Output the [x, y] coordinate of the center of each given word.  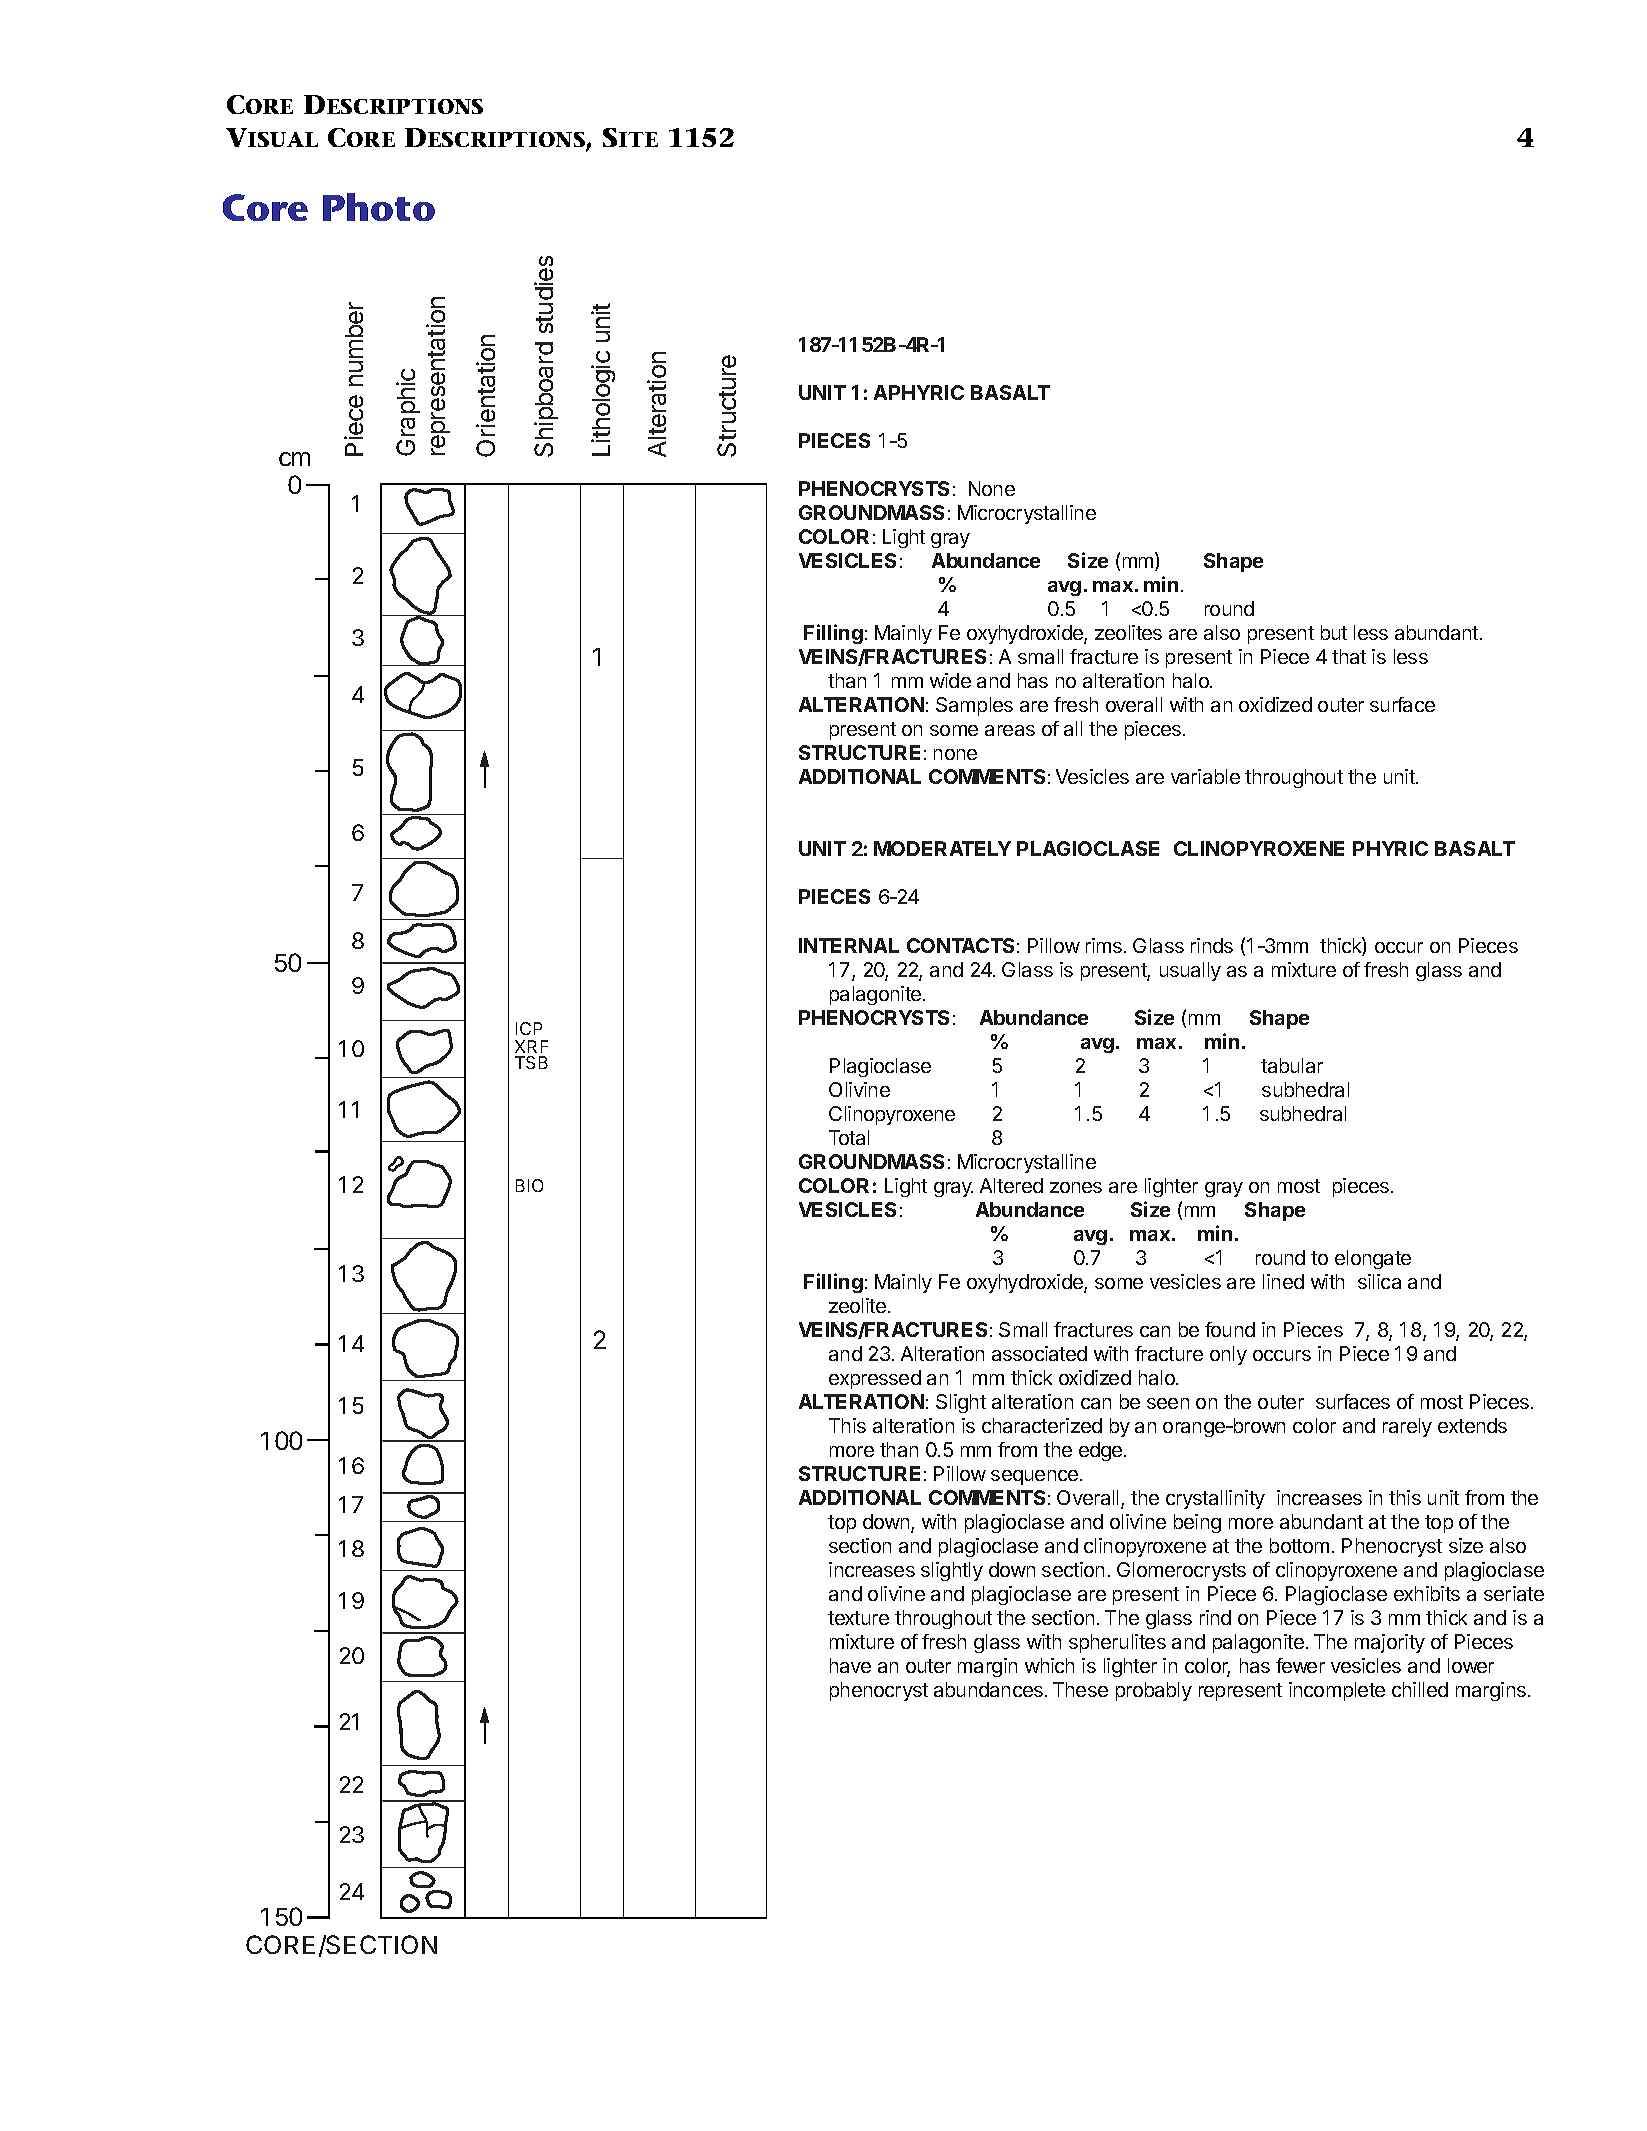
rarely [1407, 1427]
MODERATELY [942, 848]
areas [1010, 730]
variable [1205, 776]
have [850, 1665]
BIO [529, 1185]
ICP [529, 1028]
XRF [531, 1046]
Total [849, 1137]
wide [950, 680]
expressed [875, 1379]
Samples [974, 706]
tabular [1292, 1065]
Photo [379, 207]
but [1334, 632]
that [1349, 656]
